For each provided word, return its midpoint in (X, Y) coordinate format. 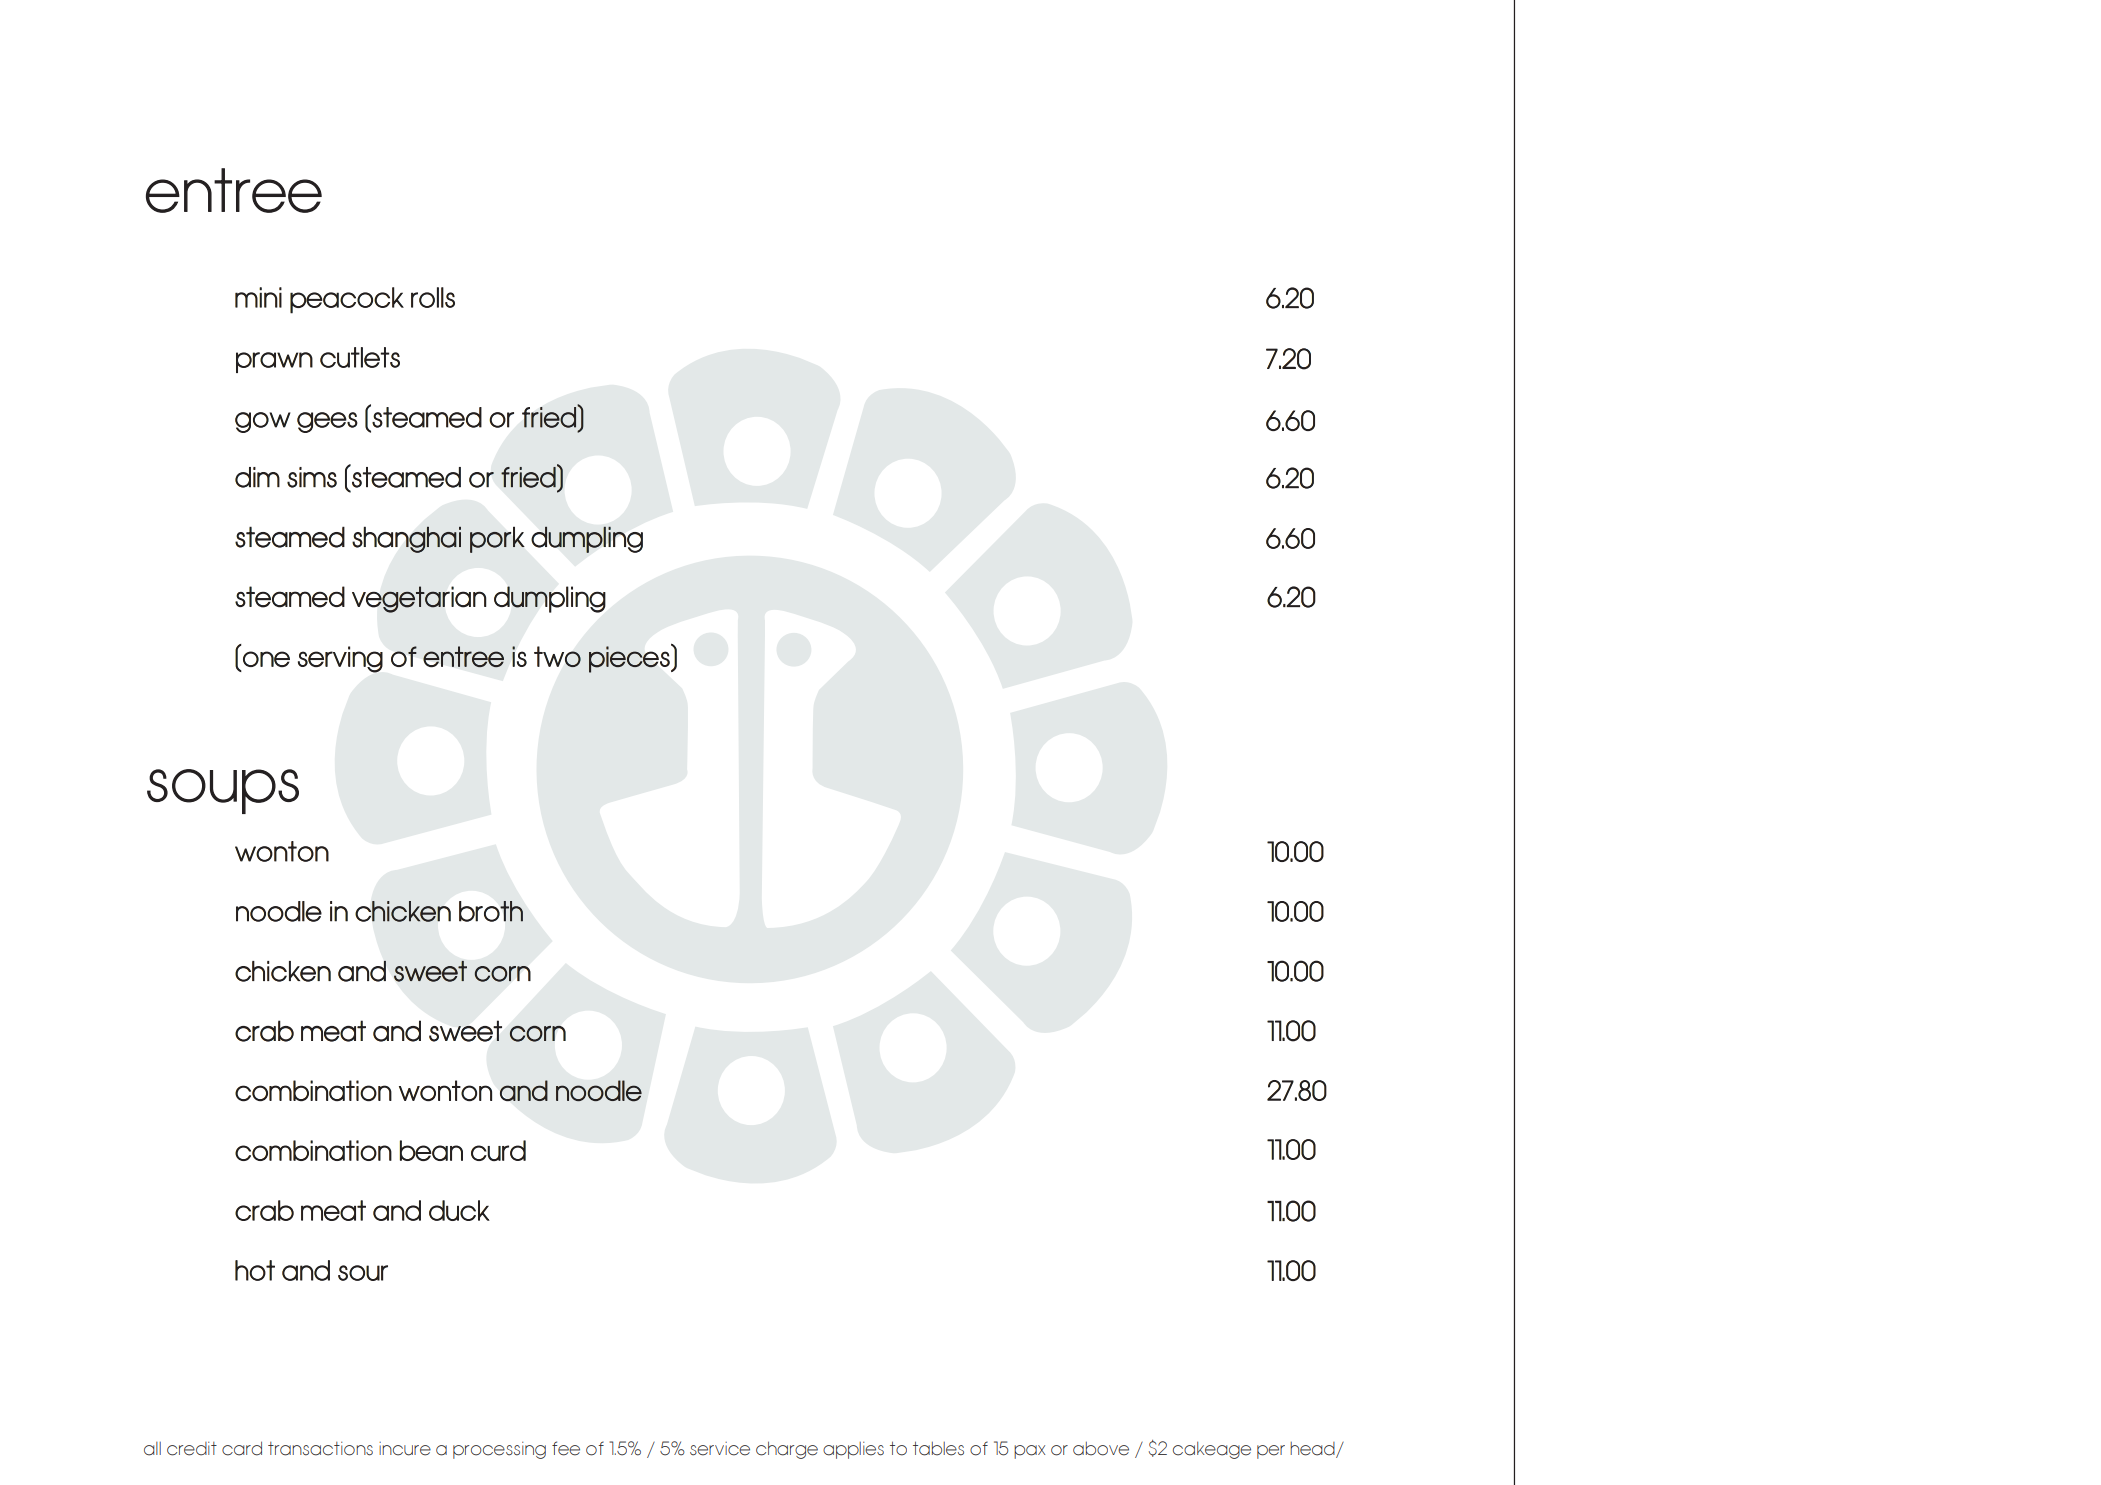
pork (497, 540)
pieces (630, 659)
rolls (433, 297)
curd (498, 1150)
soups (223, 791)
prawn (274, 362)
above (1101, 1449)
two (557, 657)
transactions (320, 1449)
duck (459, 1210)
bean (431, 1150)
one (266, 659)
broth (491, 911)
